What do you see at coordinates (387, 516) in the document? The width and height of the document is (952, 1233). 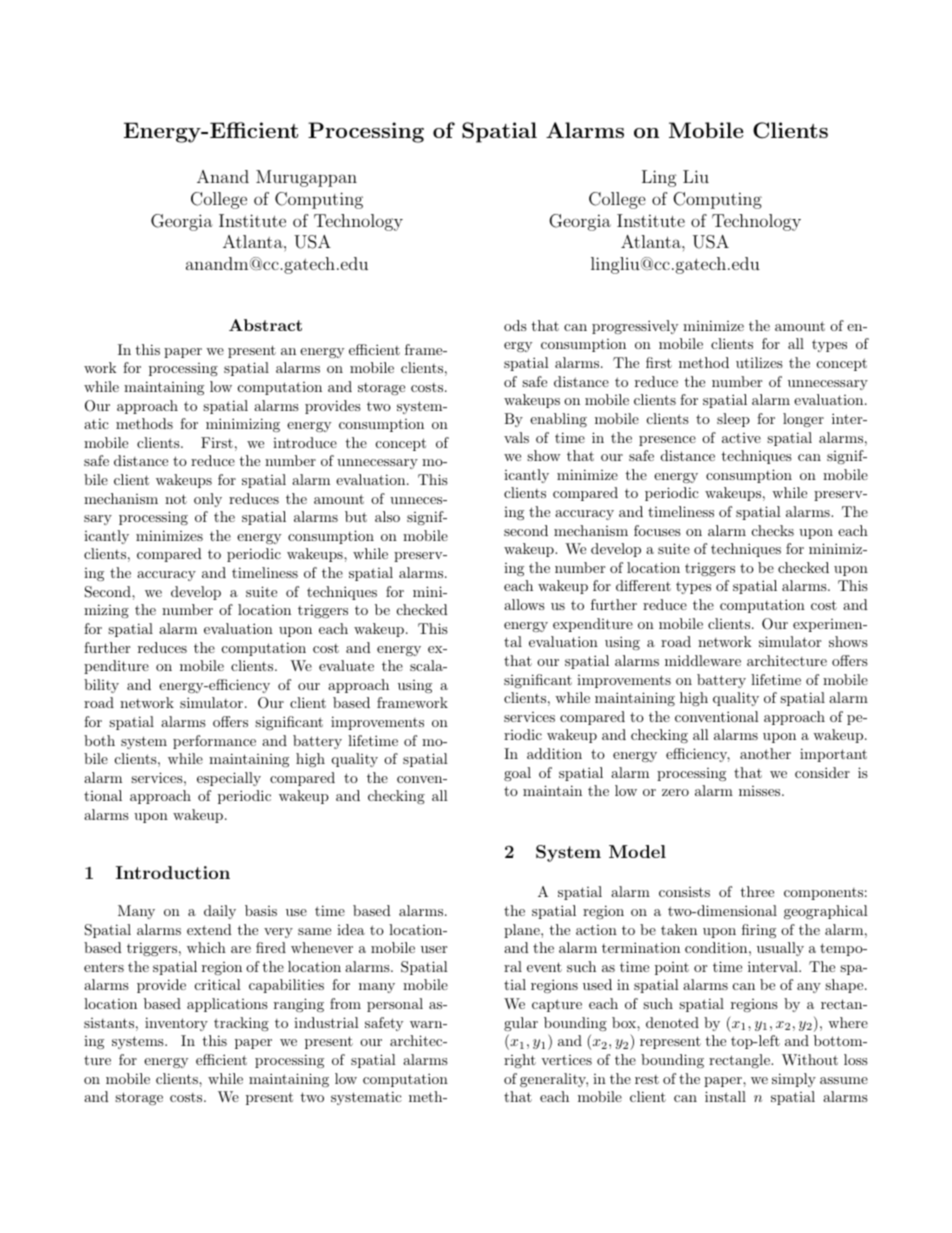 I see `also` at bounding box center [387, 516].
